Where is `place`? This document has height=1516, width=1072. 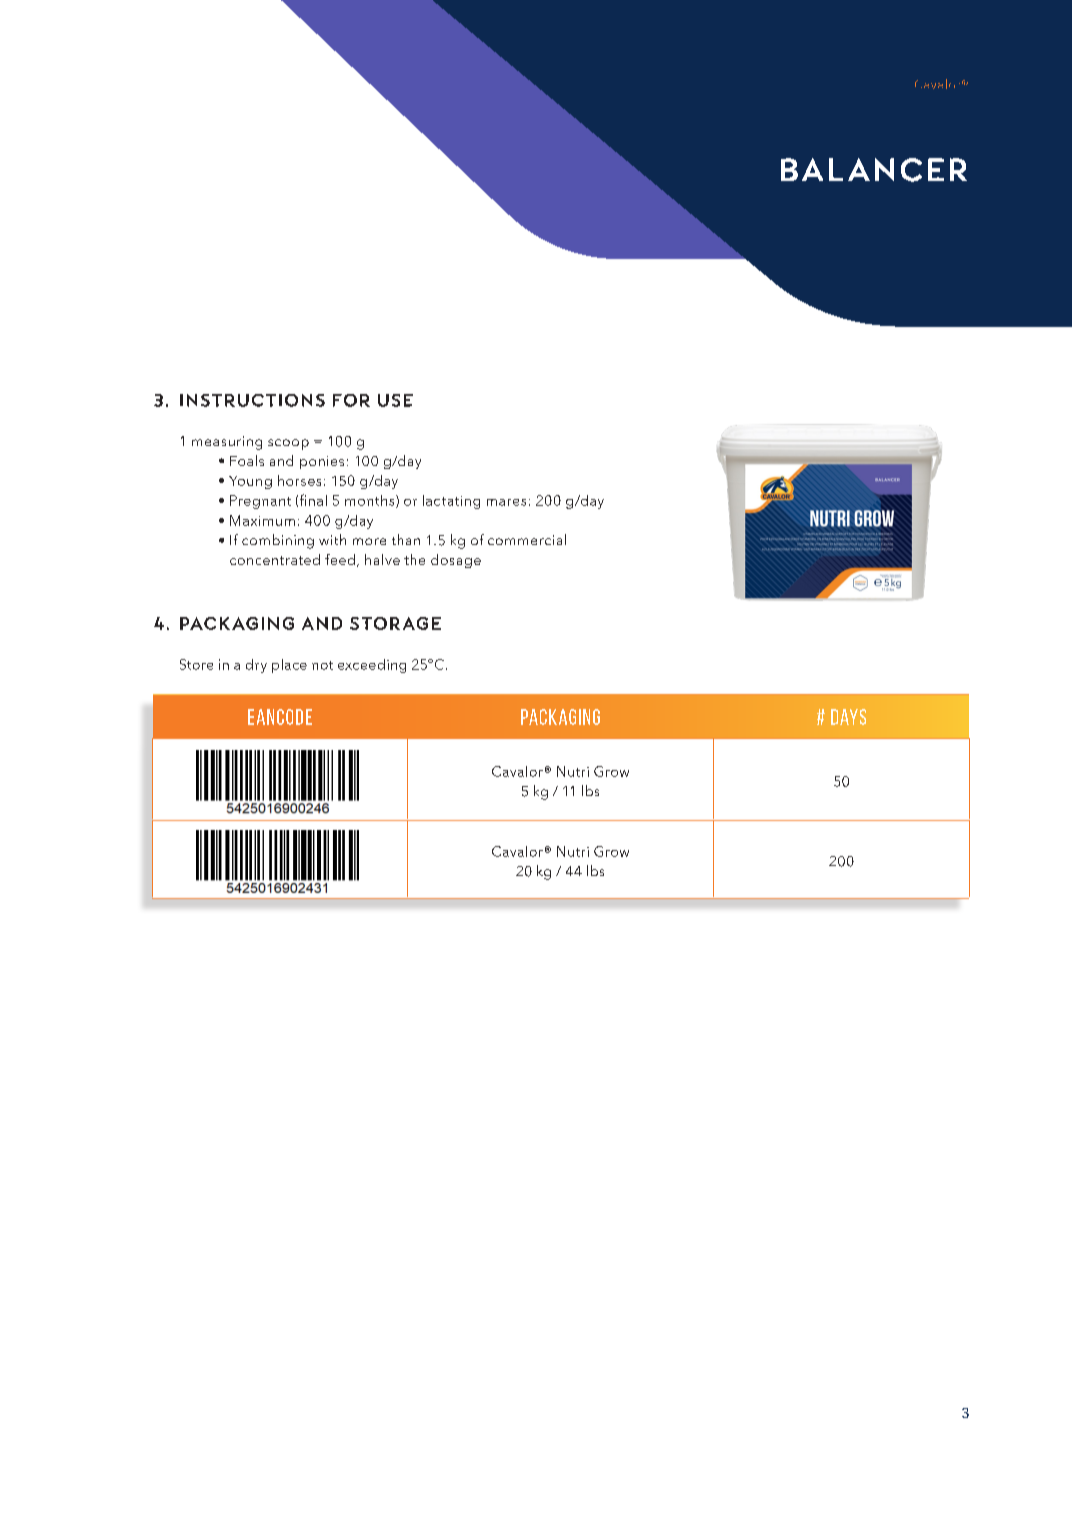
place is located at coordinates (289, 666).
